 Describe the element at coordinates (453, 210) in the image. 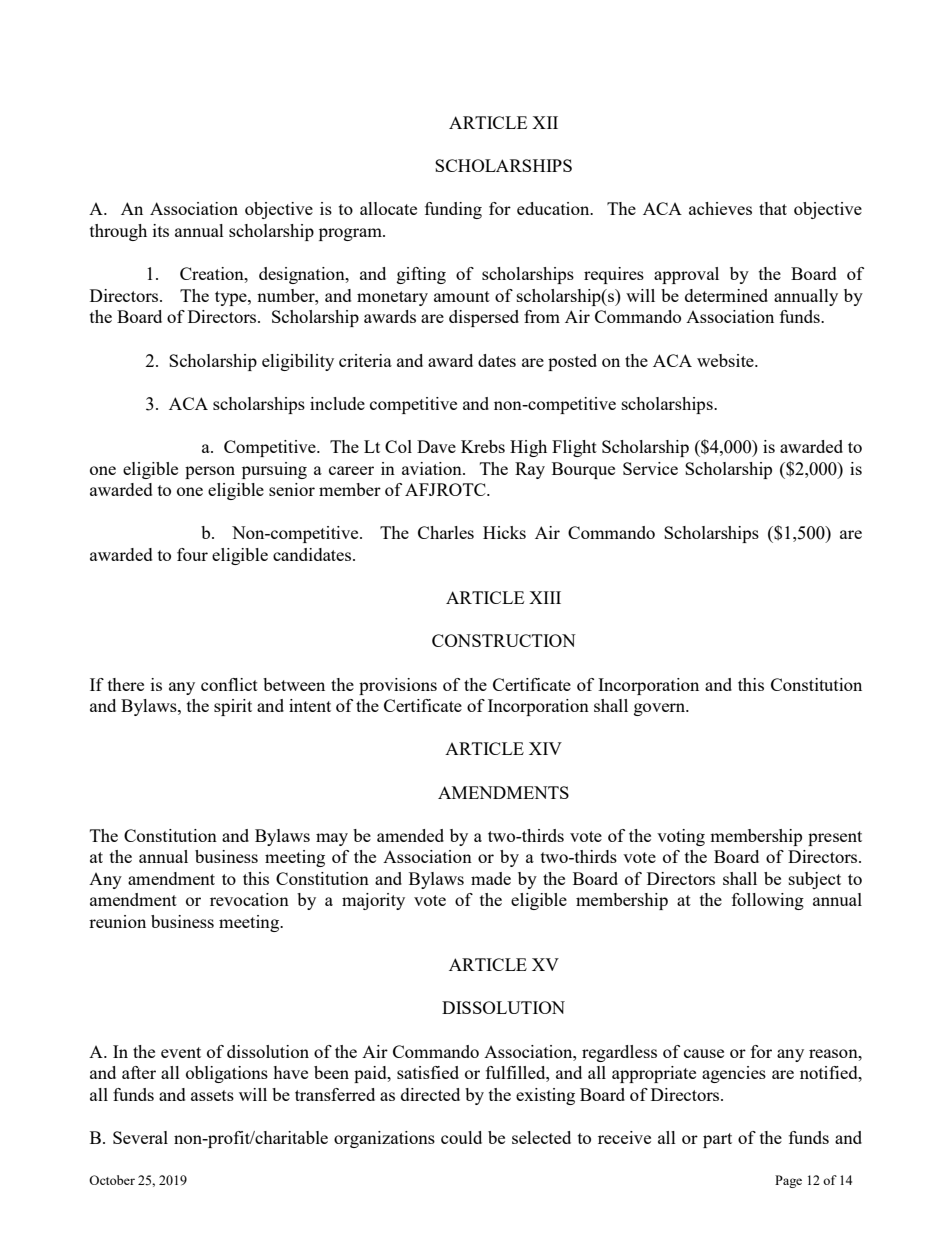

I see `funding` at that location.
